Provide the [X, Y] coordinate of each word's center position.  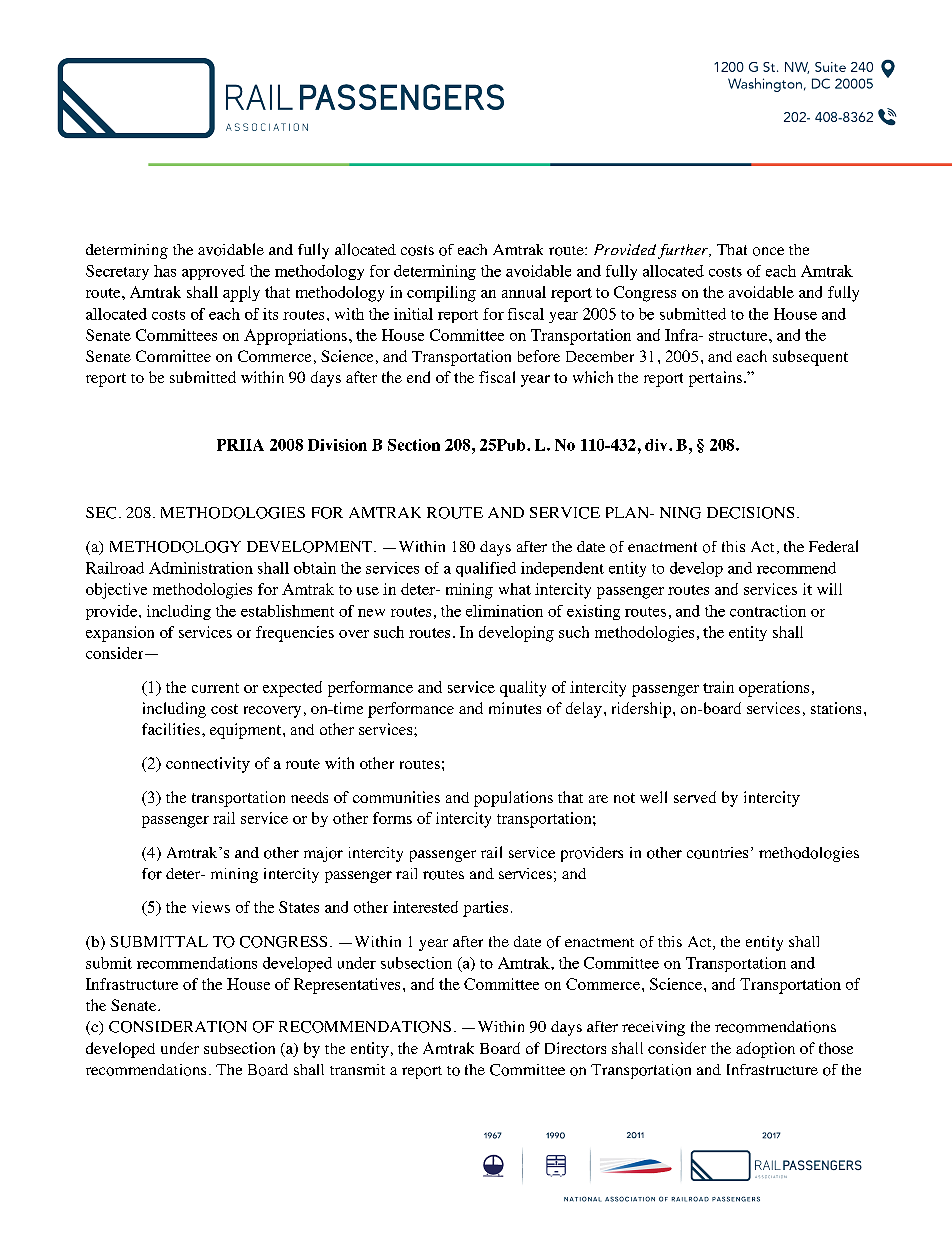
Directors [575, 1048]
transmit [357, 1069]
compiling [441, 294]
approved [213, 272]
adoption [765, 1050]
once [768, 251]
